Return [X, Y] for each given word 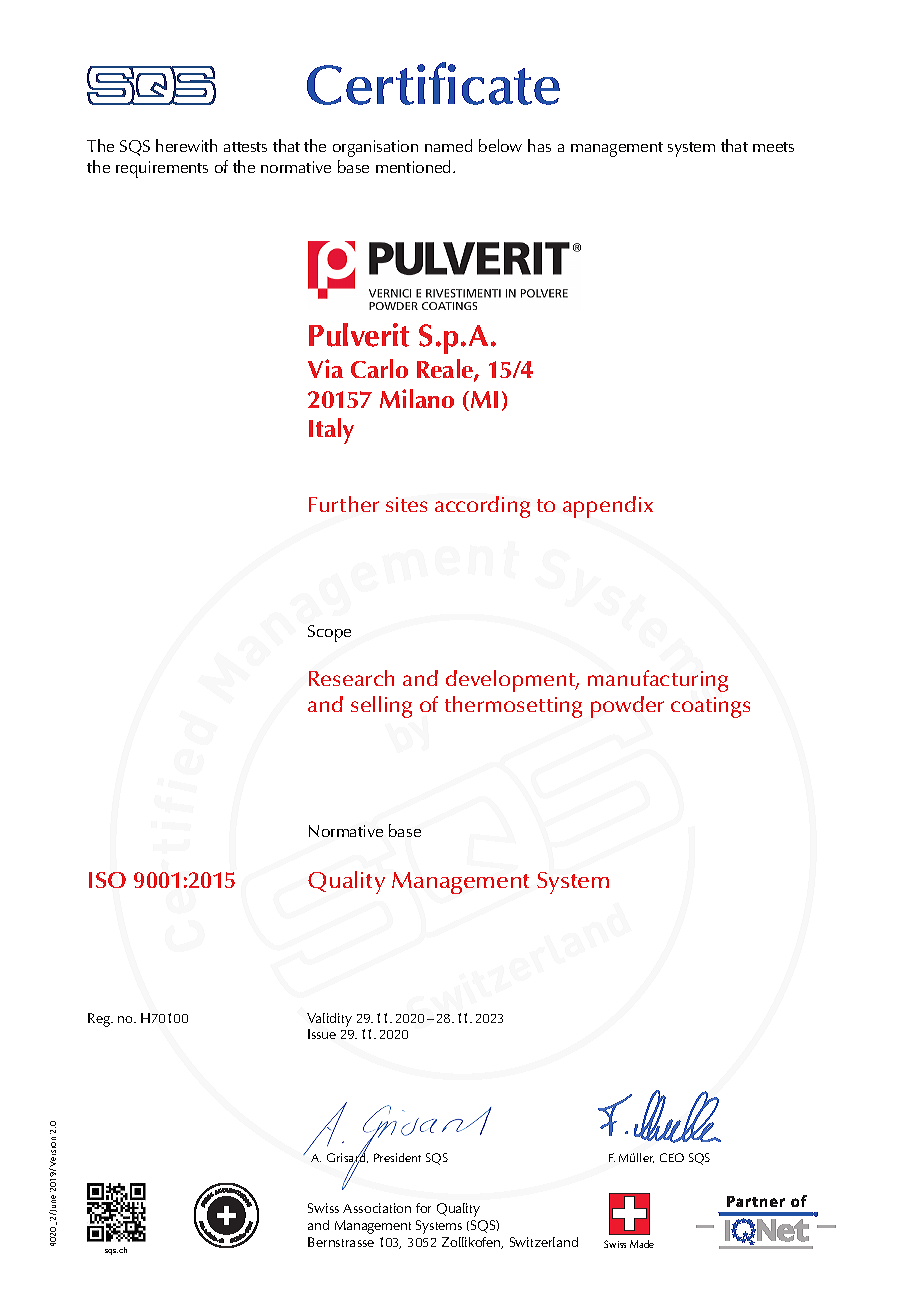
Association [377, 1208]
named [448, 145]
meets [773, 147]
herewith [186, 145]
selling [381, 707]
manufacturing [658, 681]
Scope [329, 633]
